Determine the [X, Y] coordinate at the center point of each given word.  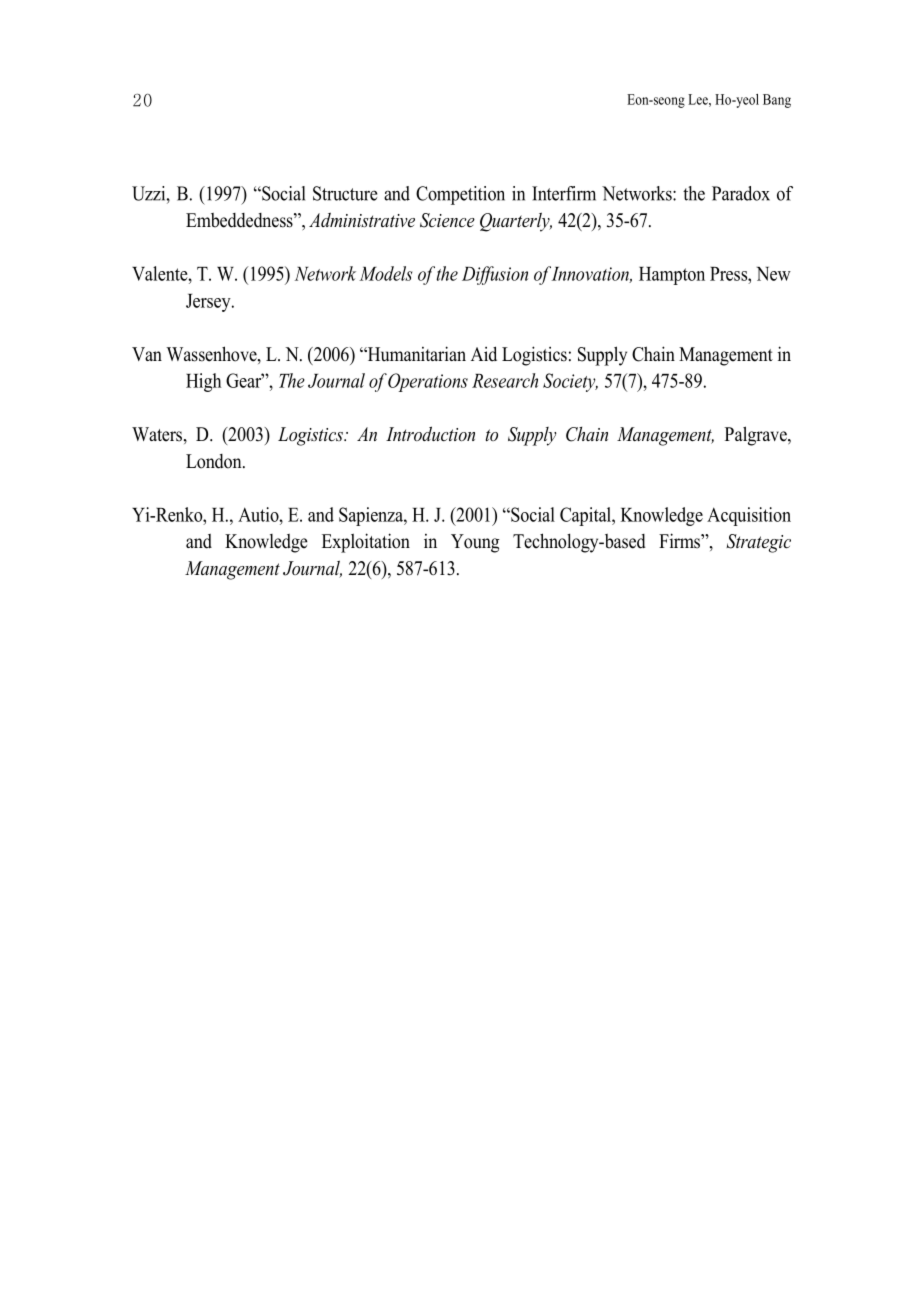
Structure [345, 193]
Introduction [430, 433]
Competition [460, 195]
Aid [484, 354]
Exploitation [366, 543]
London [215, 461]
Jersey [209, 303]
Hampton [672, 276]
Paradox [741, 193]
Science [447, 220]
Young [475, 543]
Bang [777, 101]
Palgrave [757, 436]
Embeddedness [240, 220]
